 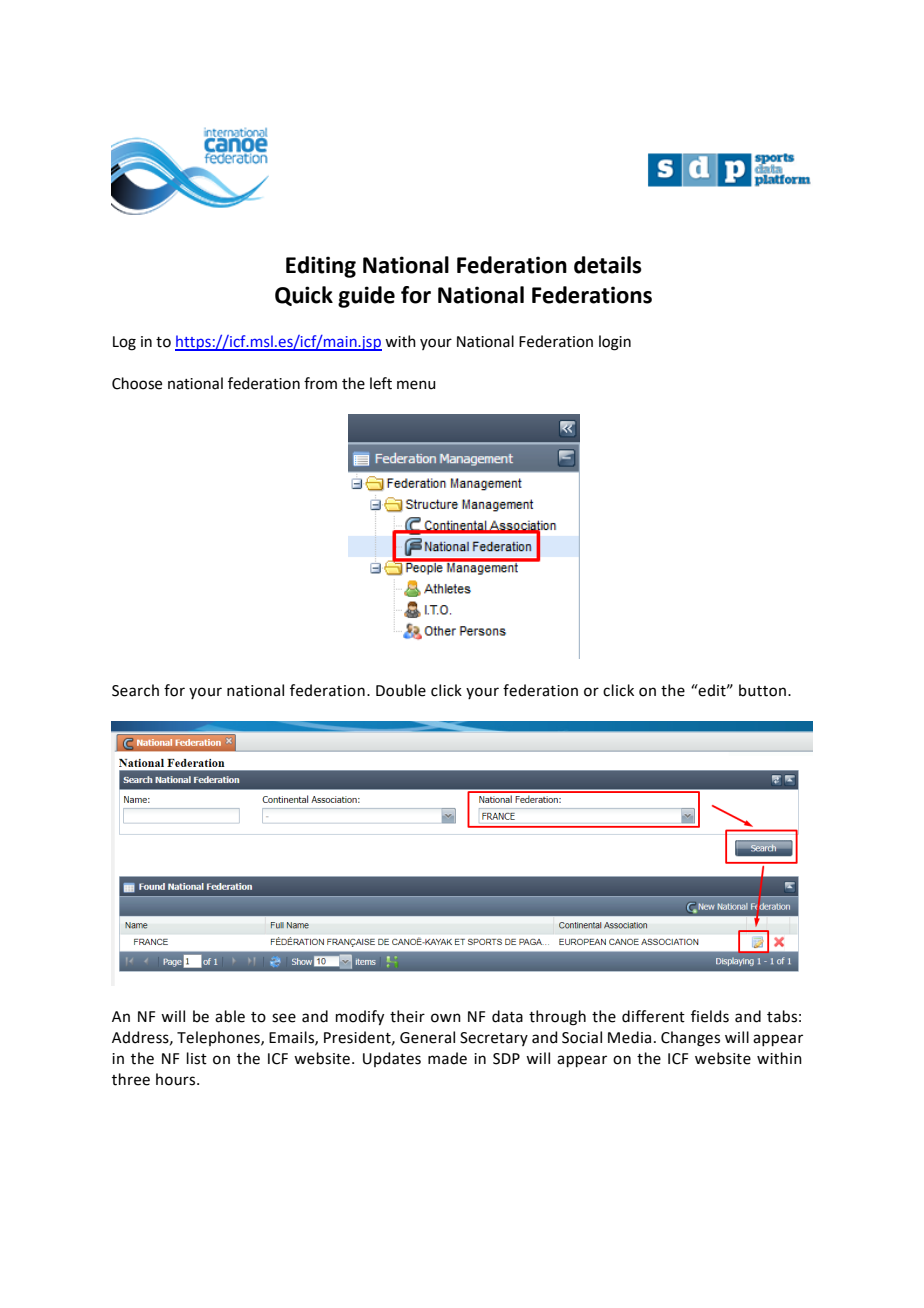 What do you see at coordinates (629, 1037) in the screenshot?
I see `Media` at bounding box center [629, 1037].
